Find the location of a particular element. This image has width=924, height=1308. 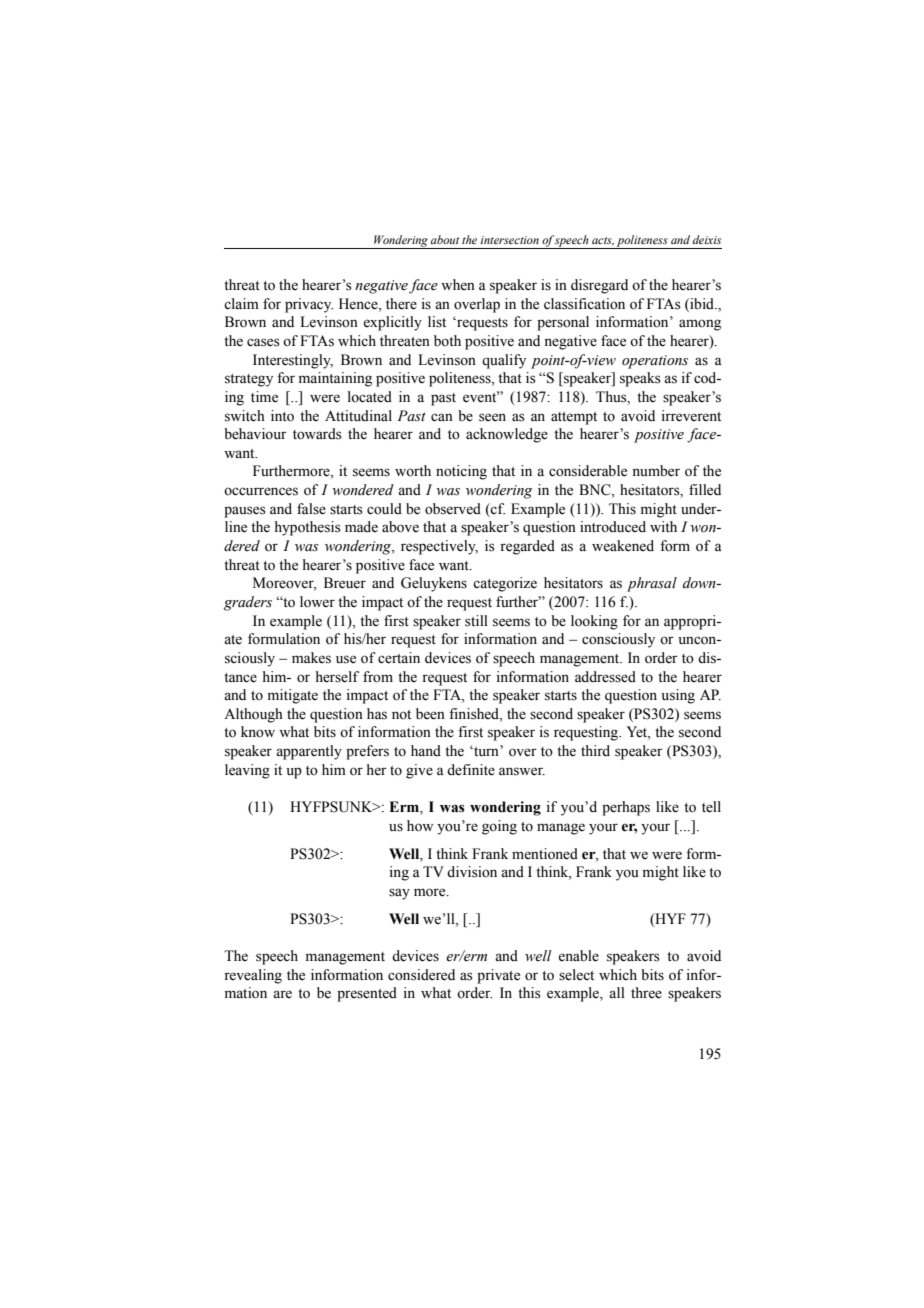

number is located at coordinates (656, 471).
